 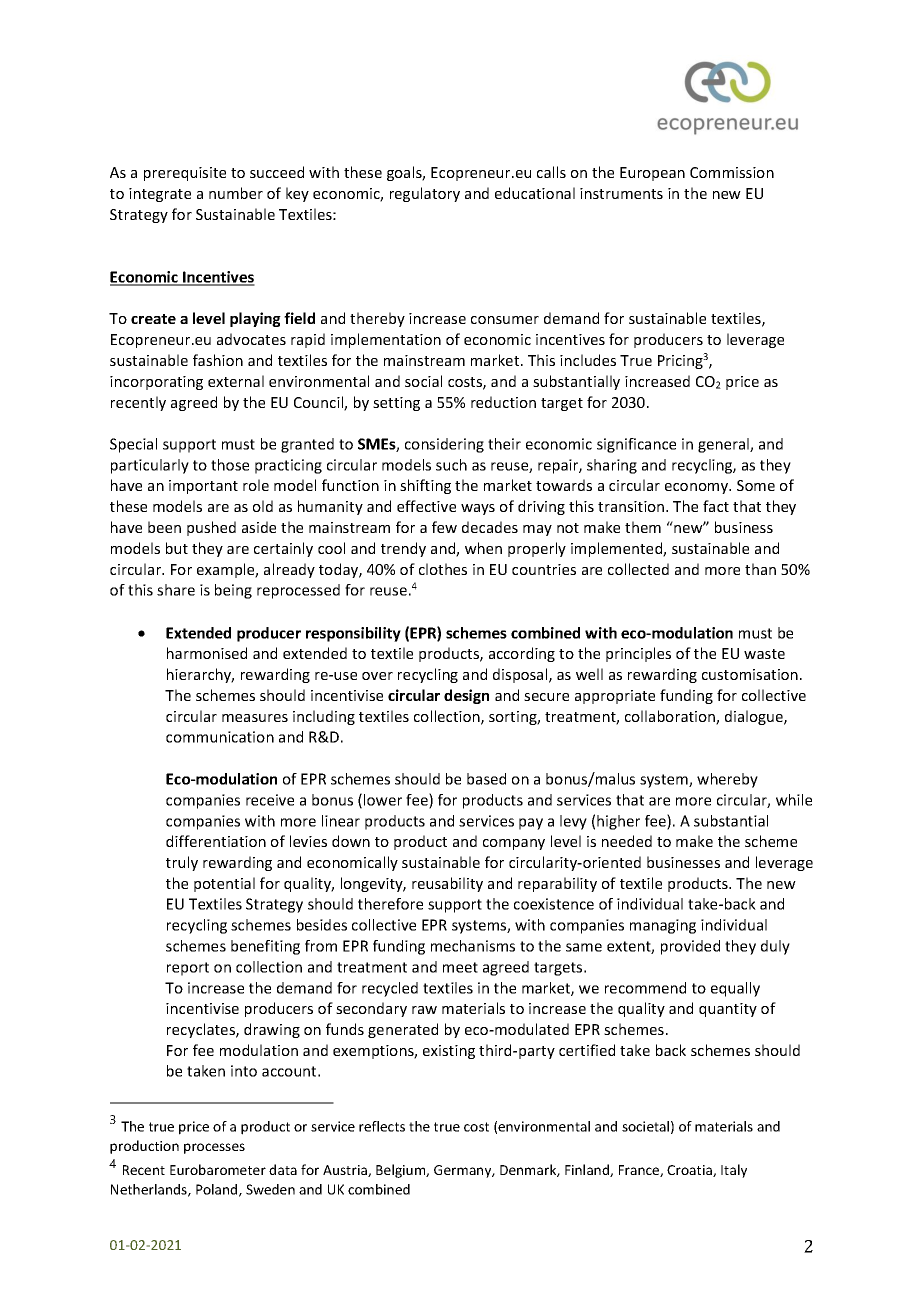 What do you see at coordinates (382, 1126) in the screenshot?
I see `reflects` at bounding box center [382, 1126].
